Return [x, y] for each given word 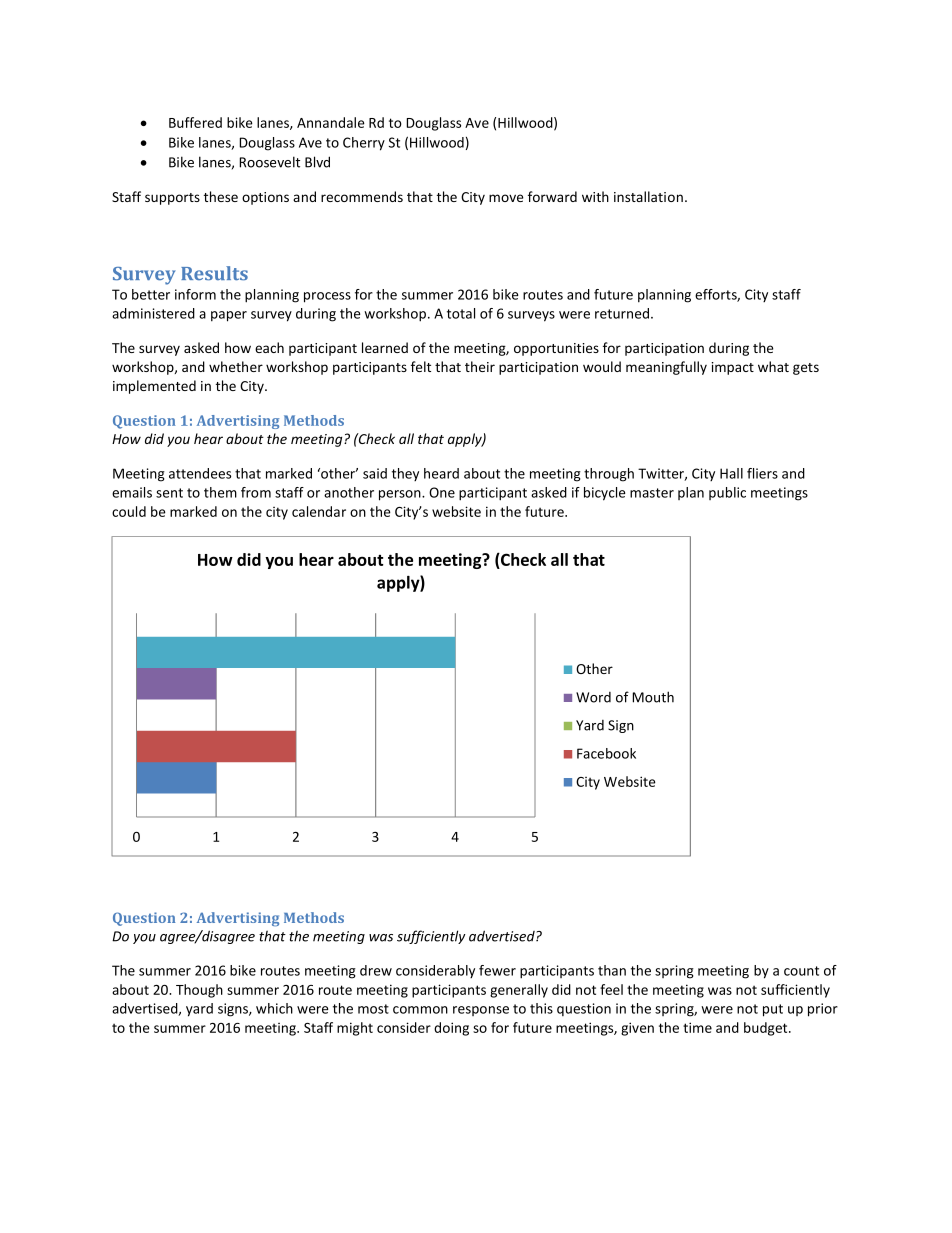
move [506, 198]
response [481, 1011]
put [773, 1010]
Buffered [195, 122]
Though [199, 991]
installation [648, 196]
